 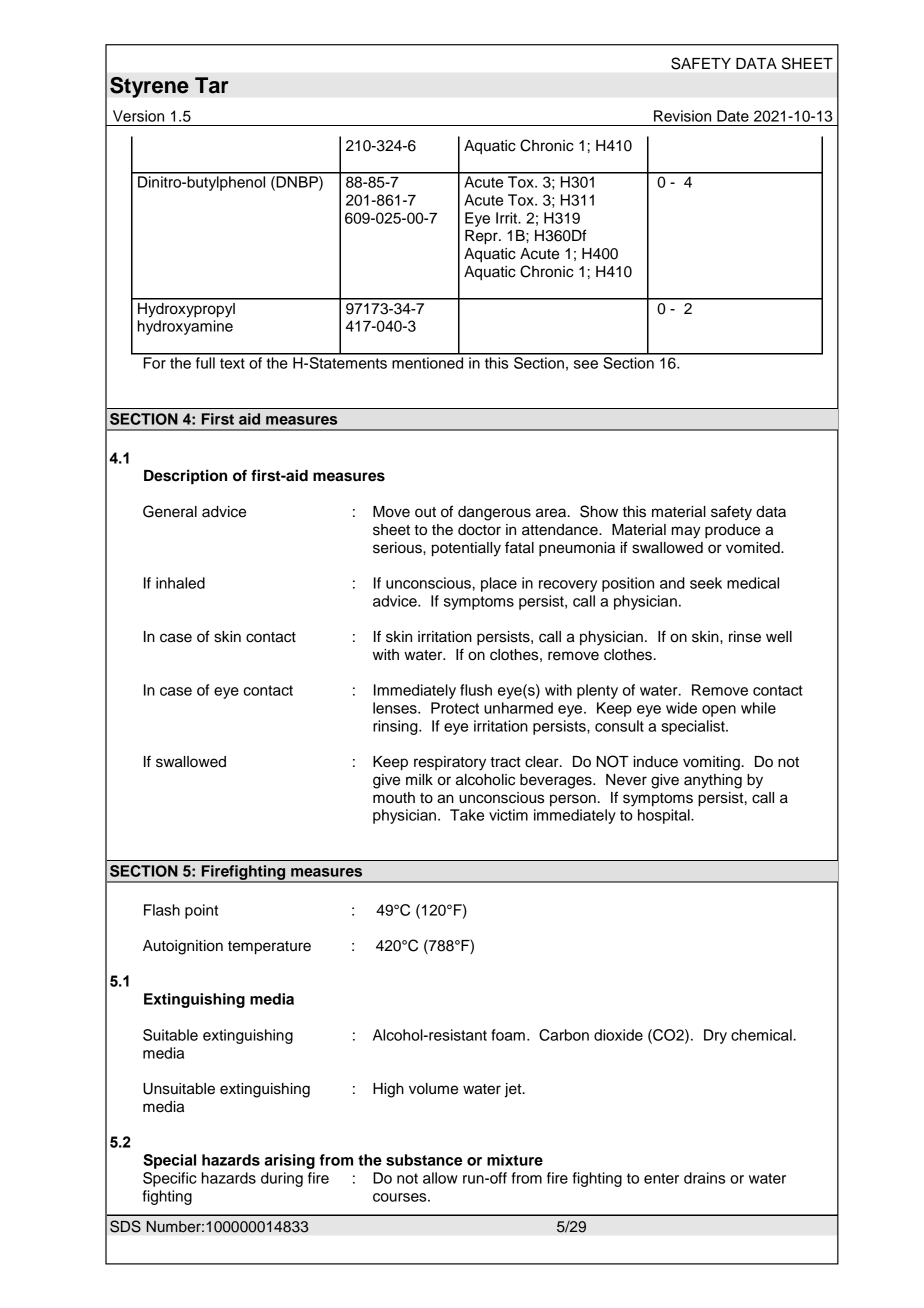 What do you see at coordinates (711, 763) in the page?
I see `vomiting` at bounding box center [711, 763].
